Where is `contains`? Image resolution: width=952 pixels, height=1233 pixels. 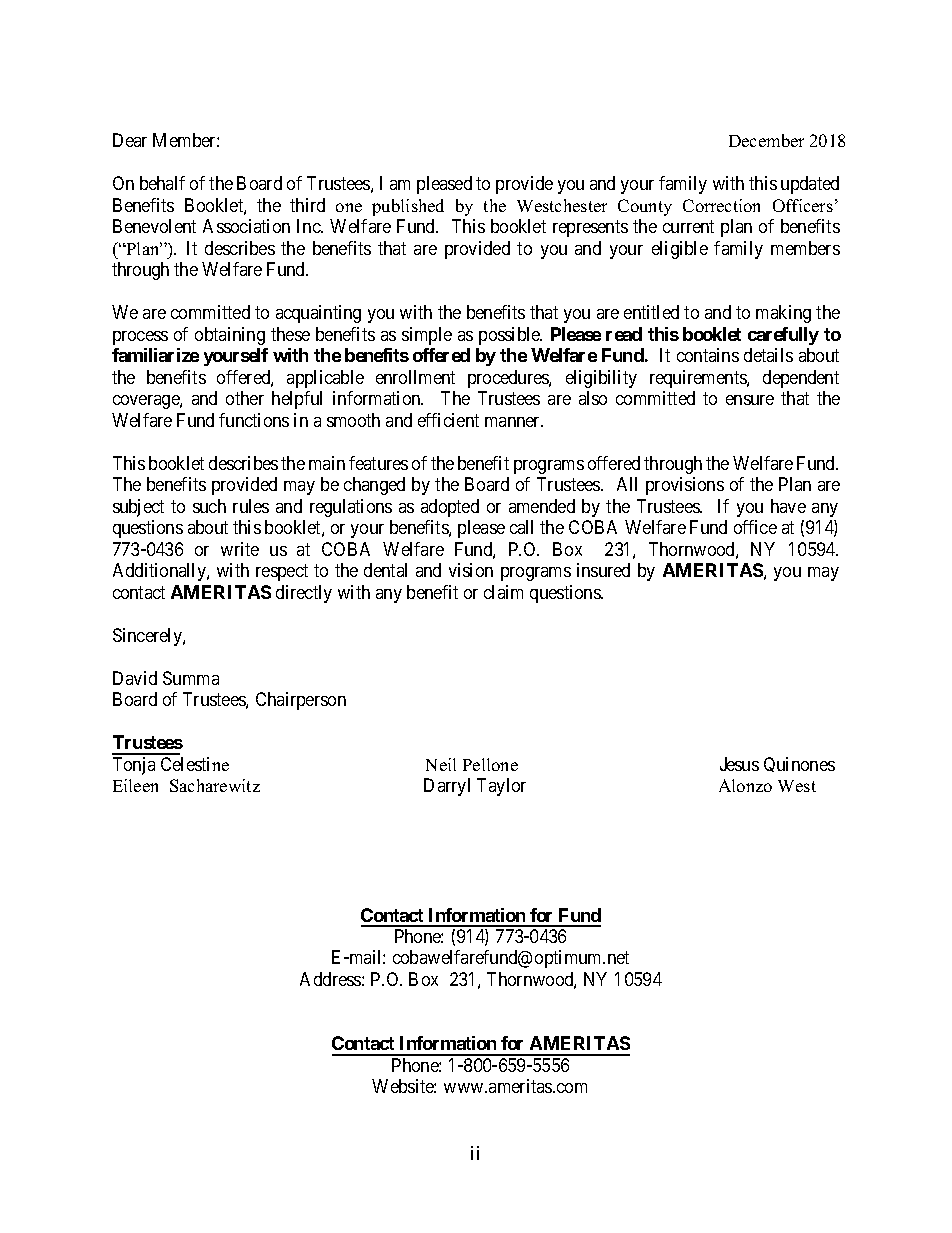
contains is located at coordinates (708, 355).
